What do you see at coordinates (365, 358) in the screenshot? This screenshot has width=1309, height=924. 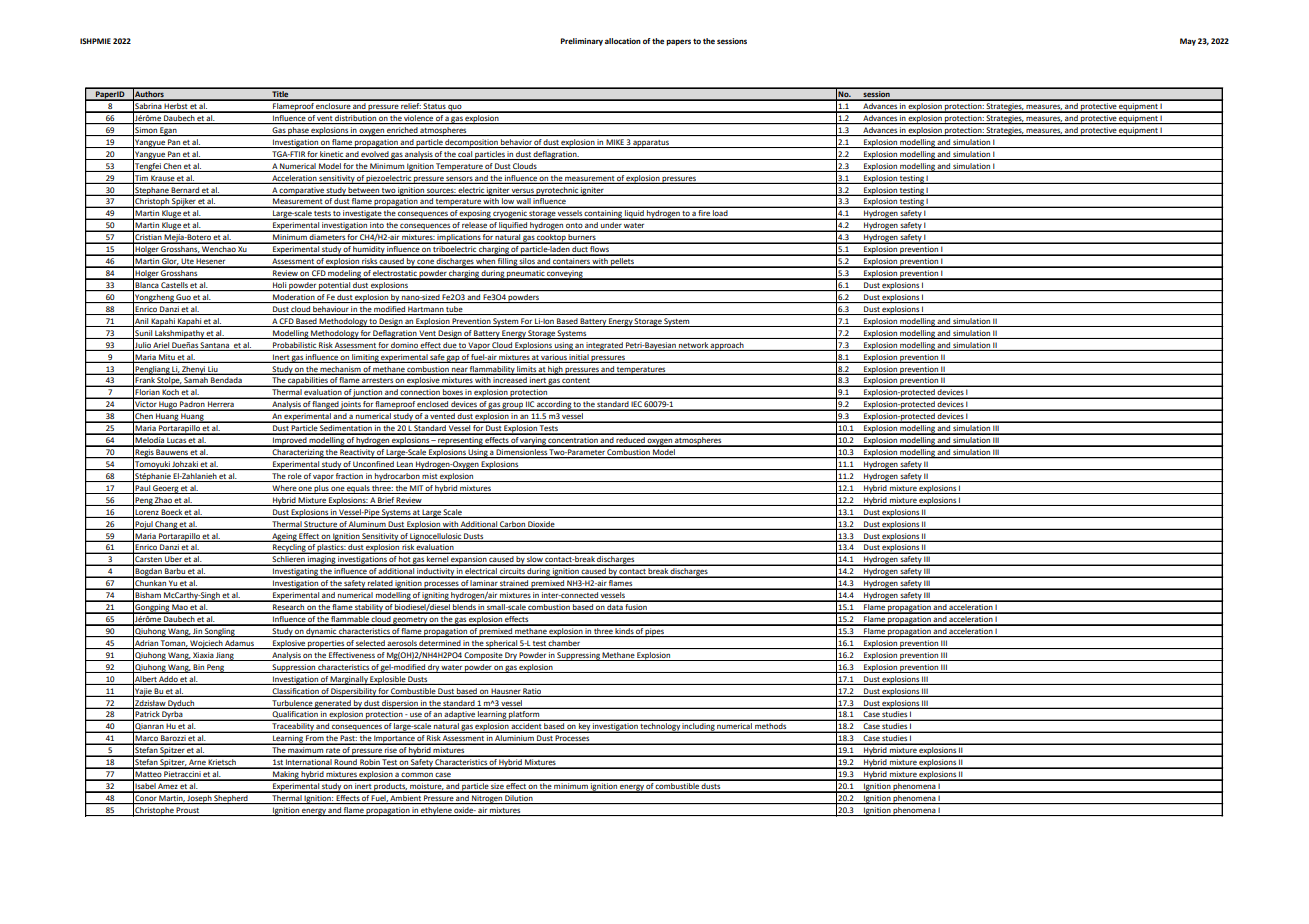 I see `limiting` at bounding box center [365, 358].
